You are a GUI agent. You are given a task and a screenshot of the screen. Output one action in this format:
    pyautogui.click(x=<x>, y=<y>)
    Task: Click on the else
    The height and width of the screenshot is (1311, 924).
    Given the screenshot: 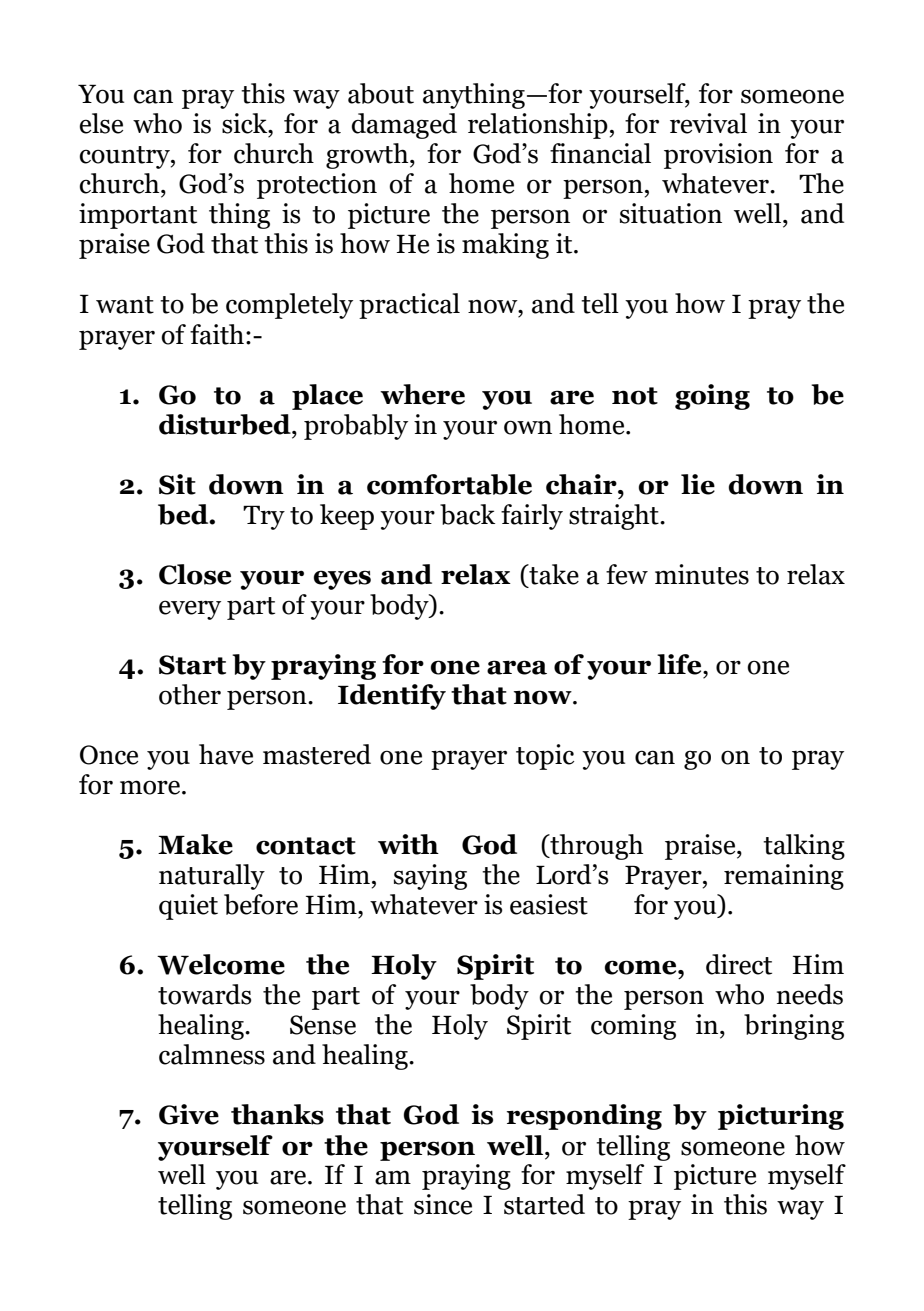 What is the action you would take?
    pyautogui.click(x=101, y=123)
